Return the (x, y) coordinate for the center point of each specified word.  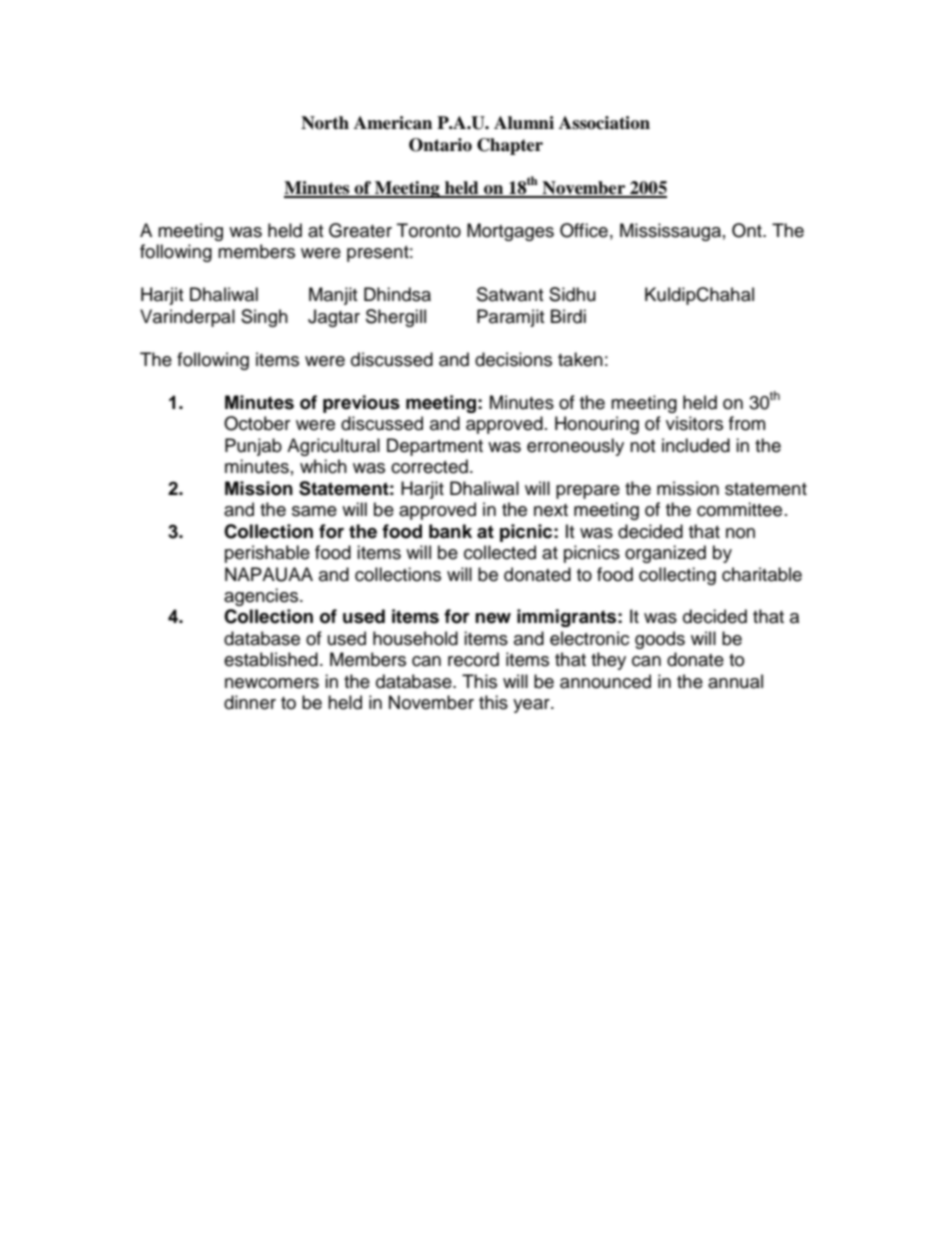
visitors (694, 423)
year (532, 706)
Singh (264, 318)
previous (361, 404)
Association (604, 123)
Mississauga (670, 232)
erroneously (575, 447)
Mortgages (510, 232)
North (325, 123)
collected (500, 552)
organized (665, 554)
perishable (267, 554)
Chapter (510, 146)
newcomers (272, 683)
